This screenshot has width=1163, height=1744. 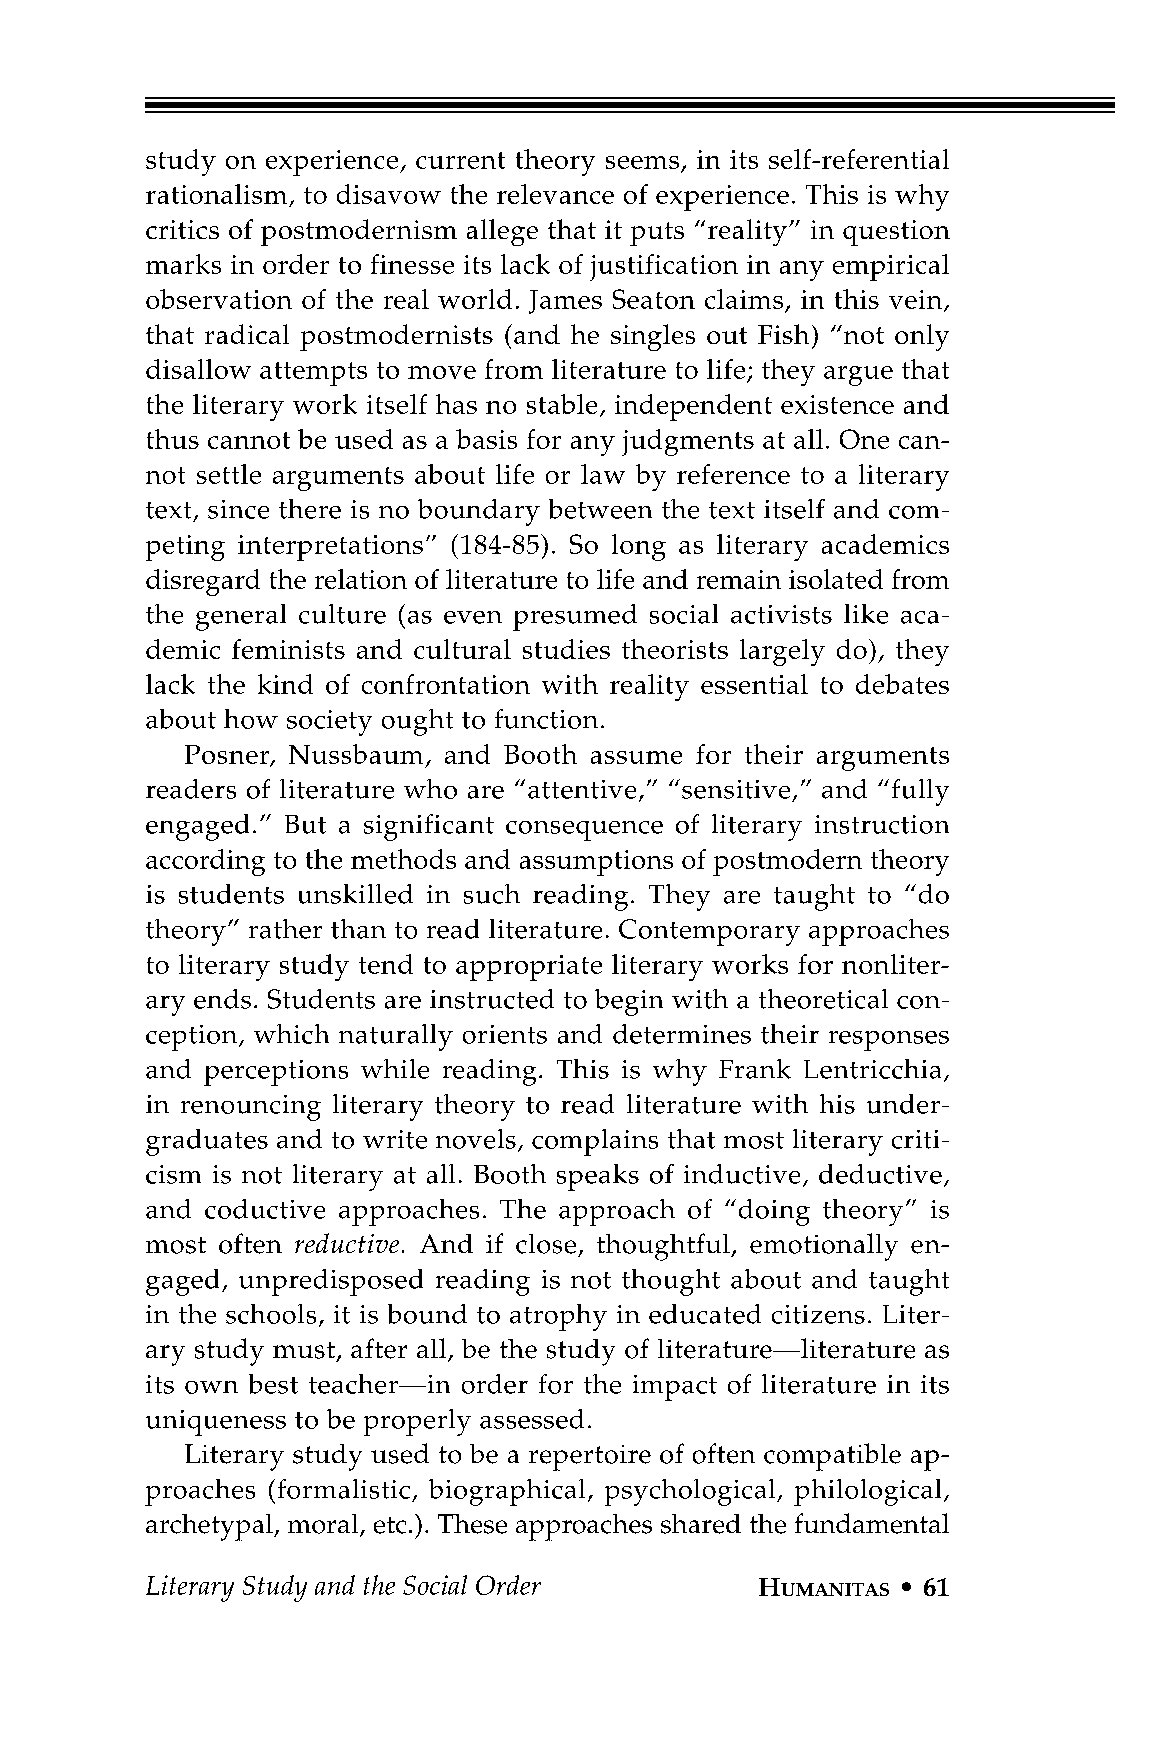 I want to click on studies, so click(x=566, y=649).
